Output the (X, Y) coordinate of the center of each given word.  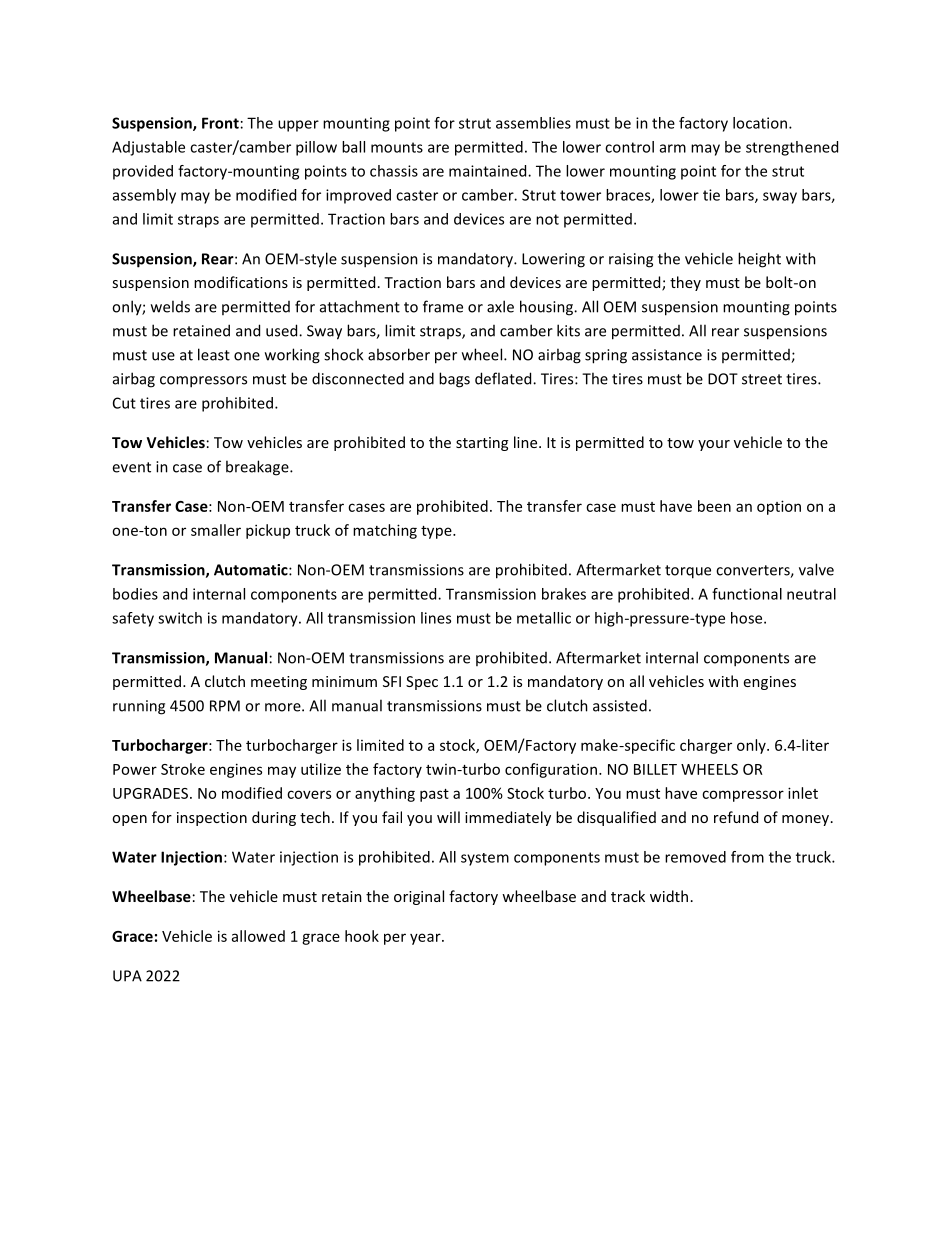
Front (220, 123)
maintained (489, 171)
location (761, 123)
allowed (258, 936)
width (669, 896)
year (426, 939)
